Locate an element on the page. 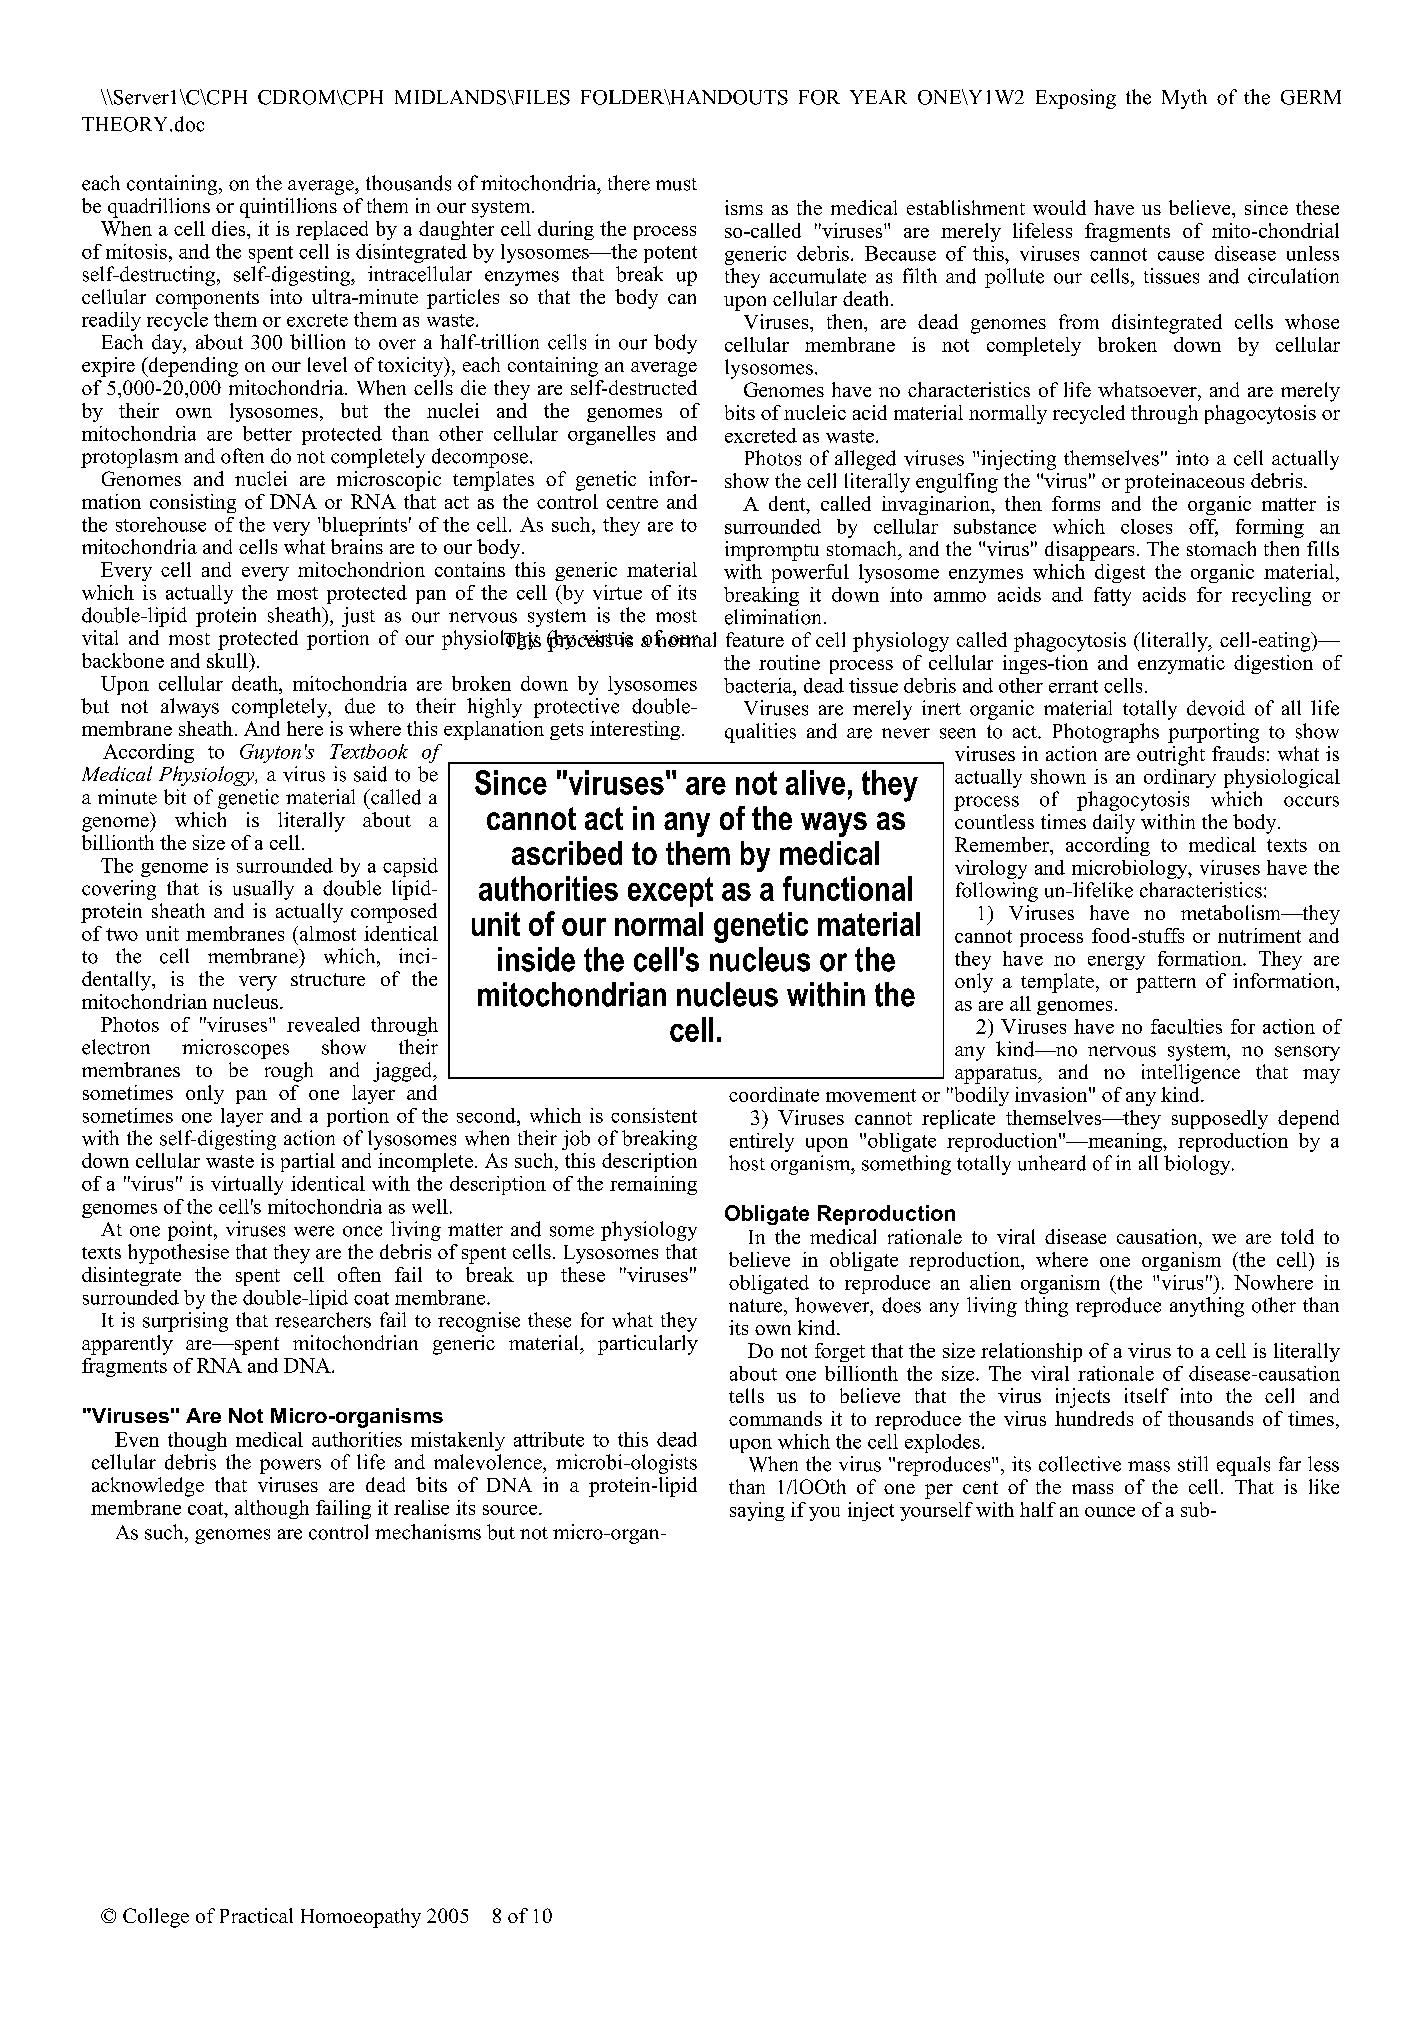  coordinate is located at coordinates (774, 1094).
